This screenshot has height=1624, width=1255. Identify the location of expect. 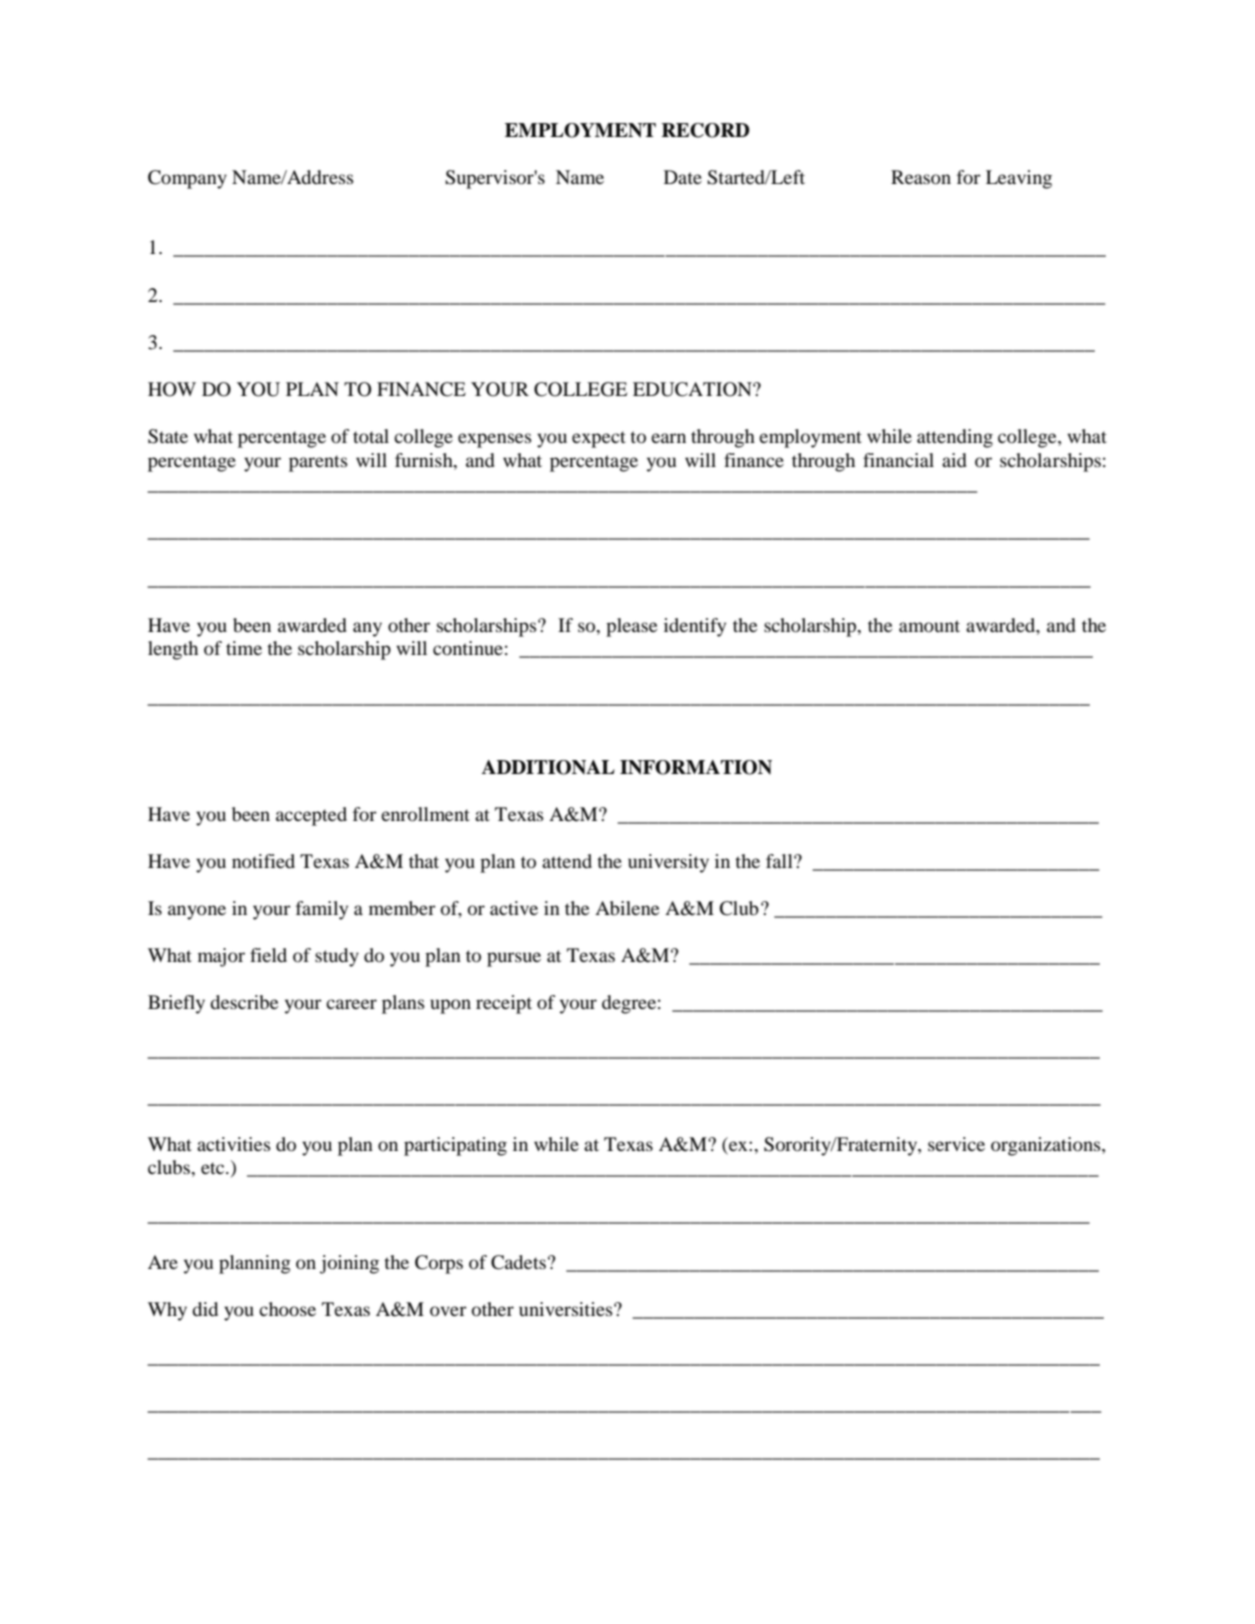
(599, 439).
